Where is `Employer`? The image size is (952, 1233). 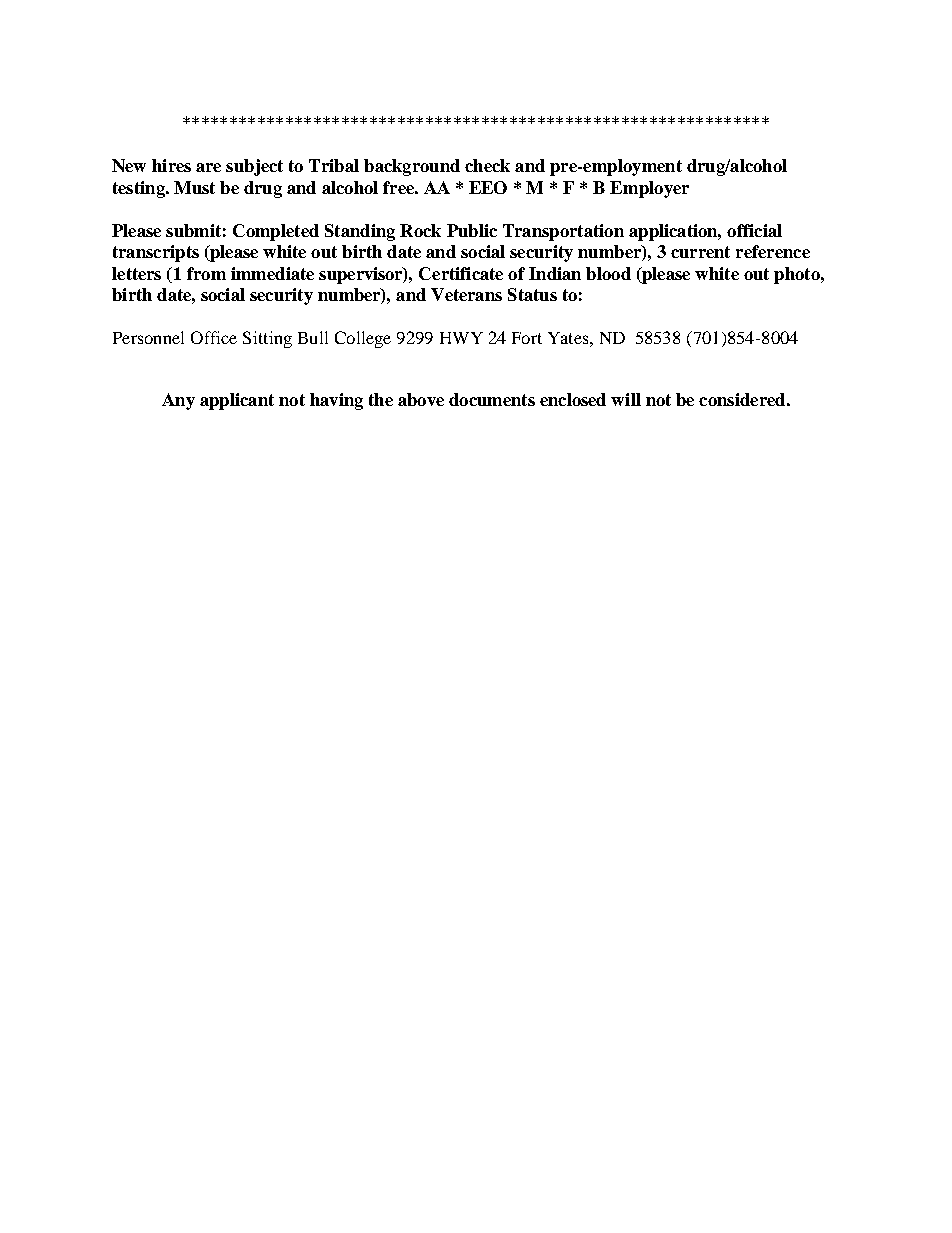
Employer is located at coordinates (649, 189).
